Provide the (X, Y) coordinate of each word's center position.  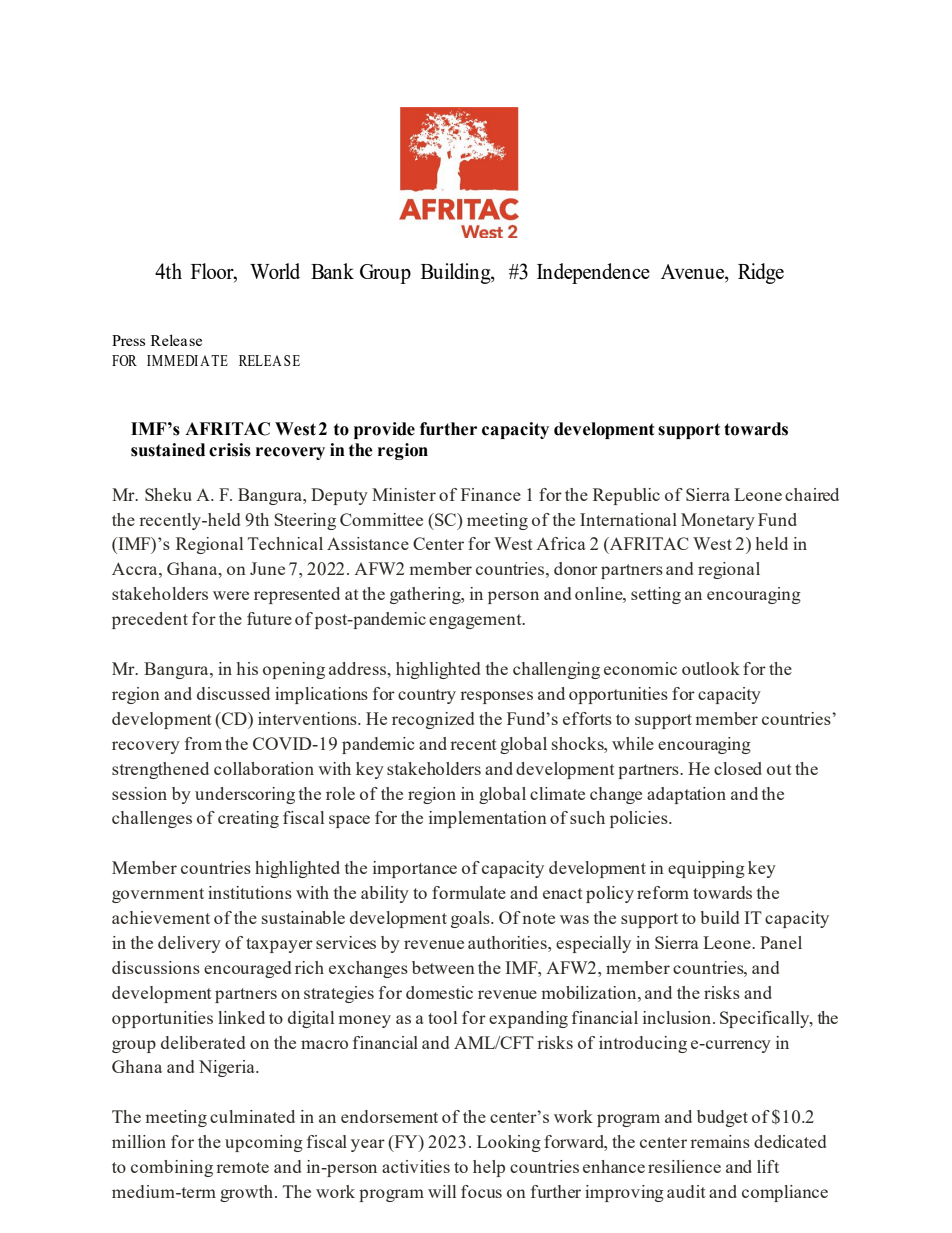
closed (738, 768)
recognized (433, 720)
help (489, 1168)
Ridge (761, 273)
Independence (593, 273)
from (203, 743)
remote (242, 1167)
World (275, 271)
